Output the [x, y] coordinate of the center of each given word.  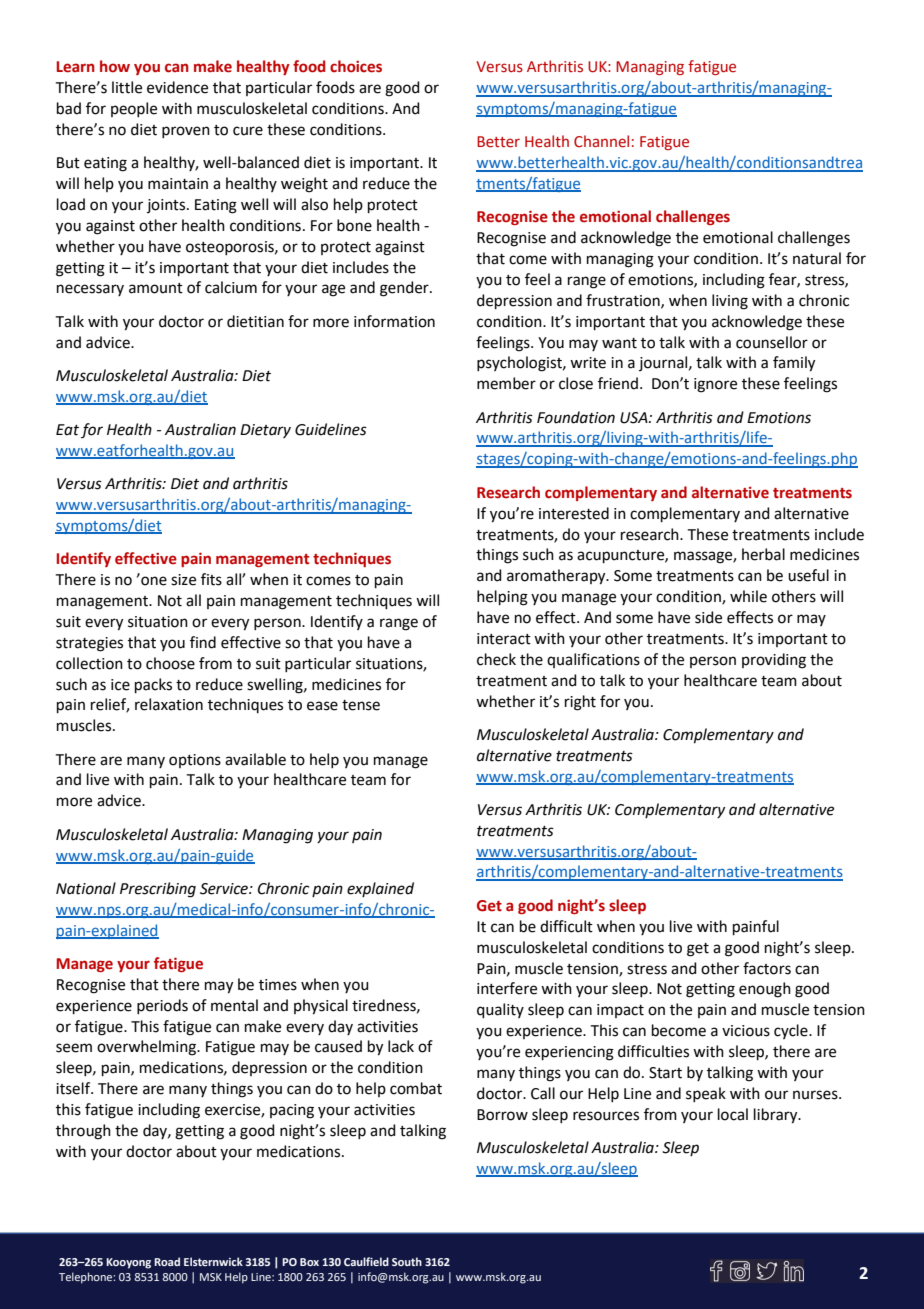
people [134, 109]
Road [167, 1261]
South [407, 1261]
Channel [601, 141]
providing [774, 661]
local [733, 1114]
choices [356, 66]
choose [170, 663]
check [496, 659]
